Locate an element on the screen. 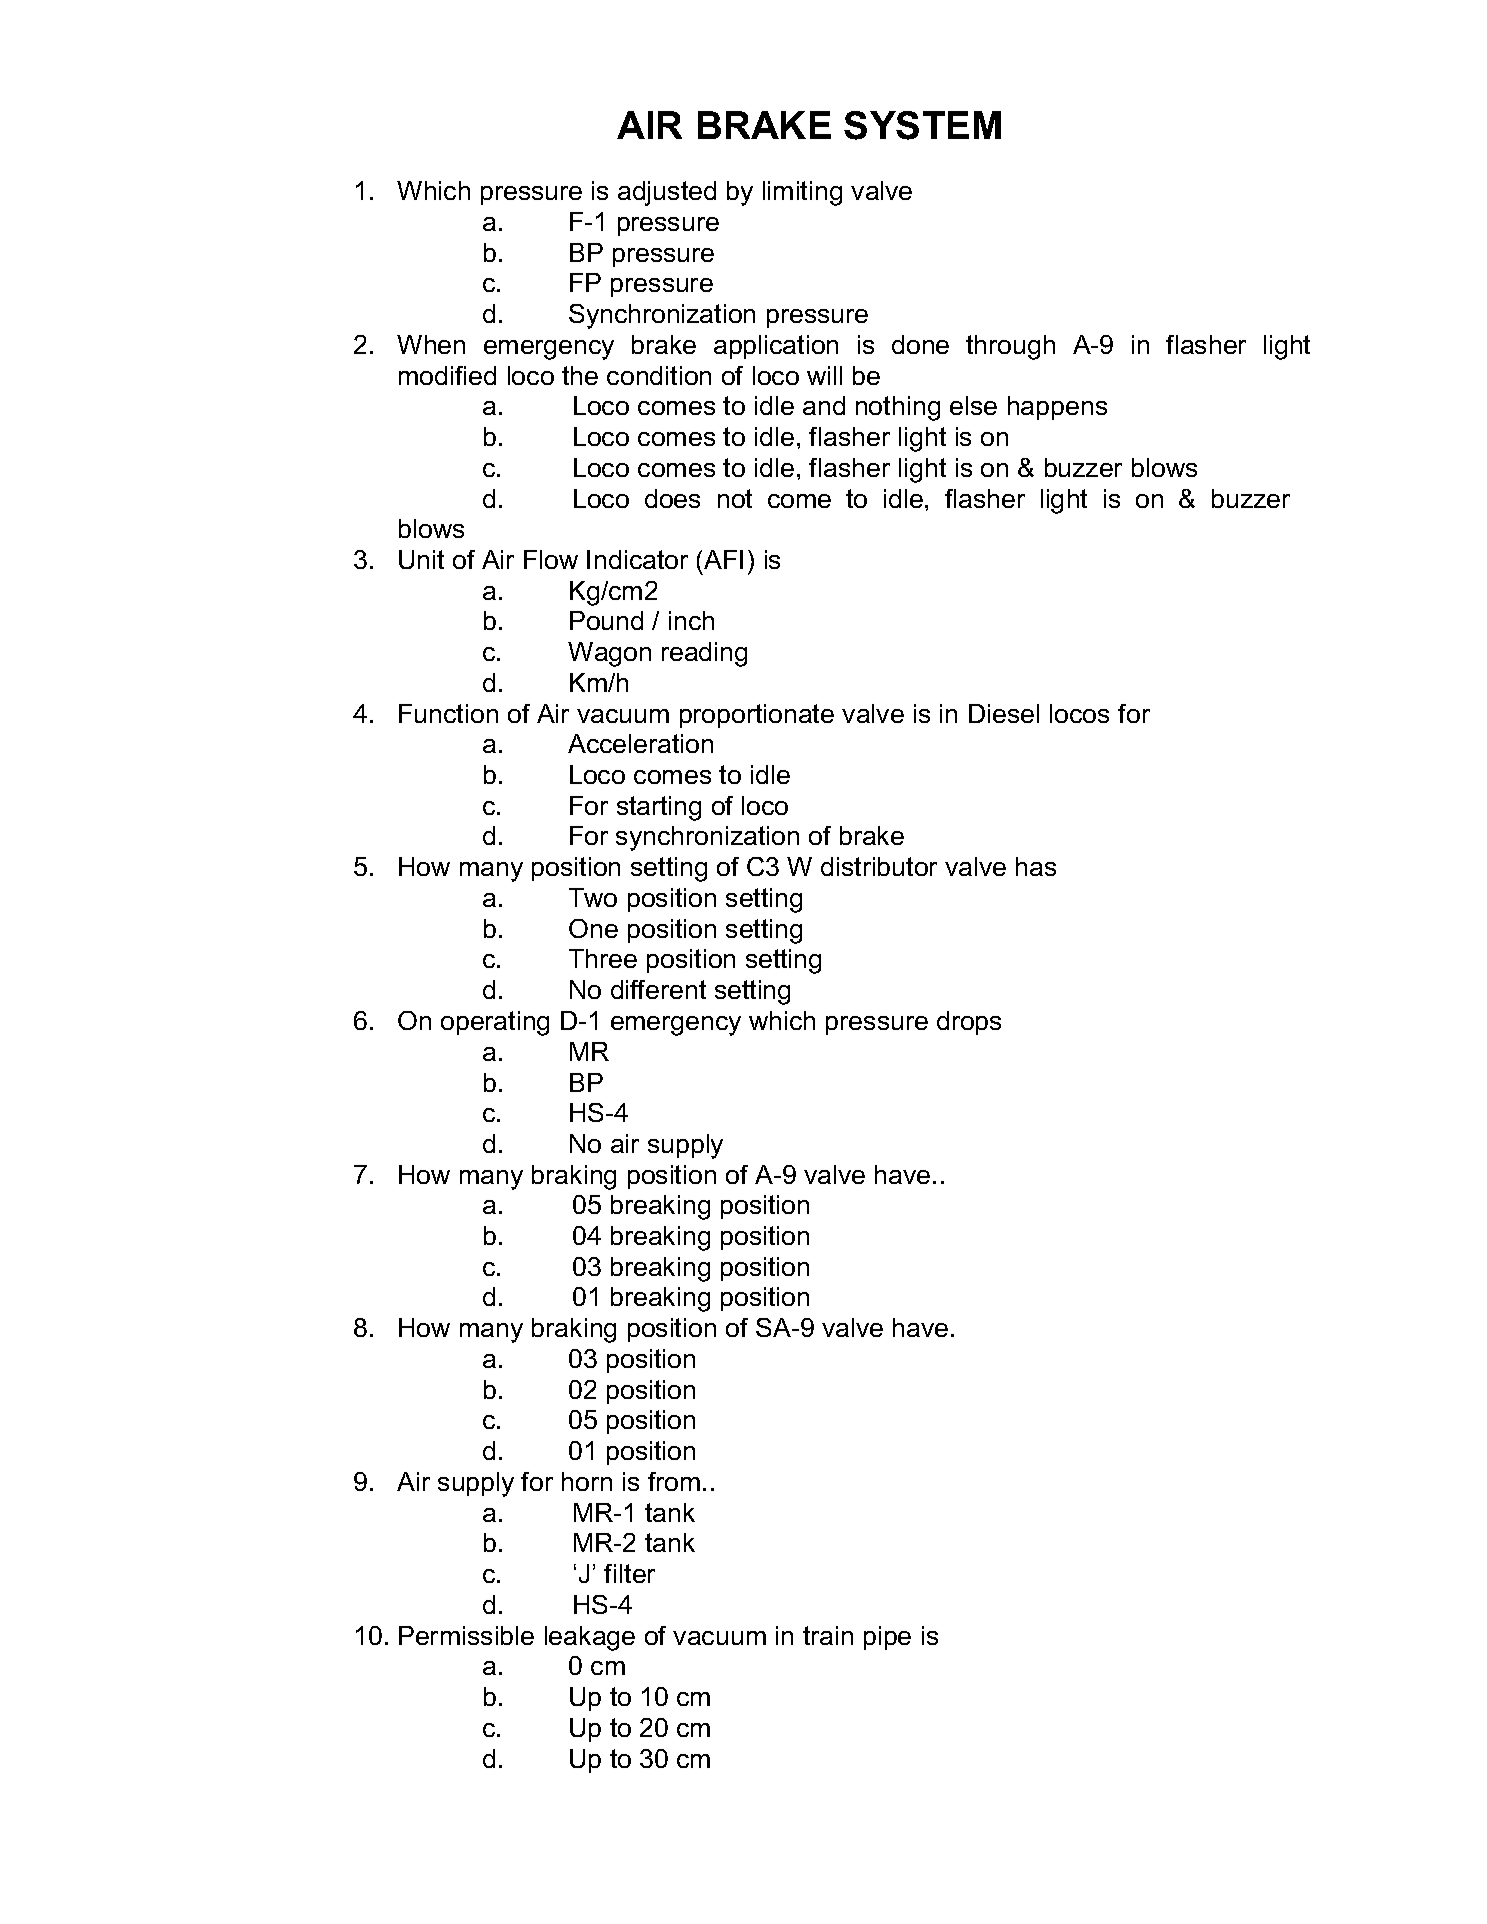 This screenshot has width=1487, height=1924. Two is located at coordinates (593, 897).
